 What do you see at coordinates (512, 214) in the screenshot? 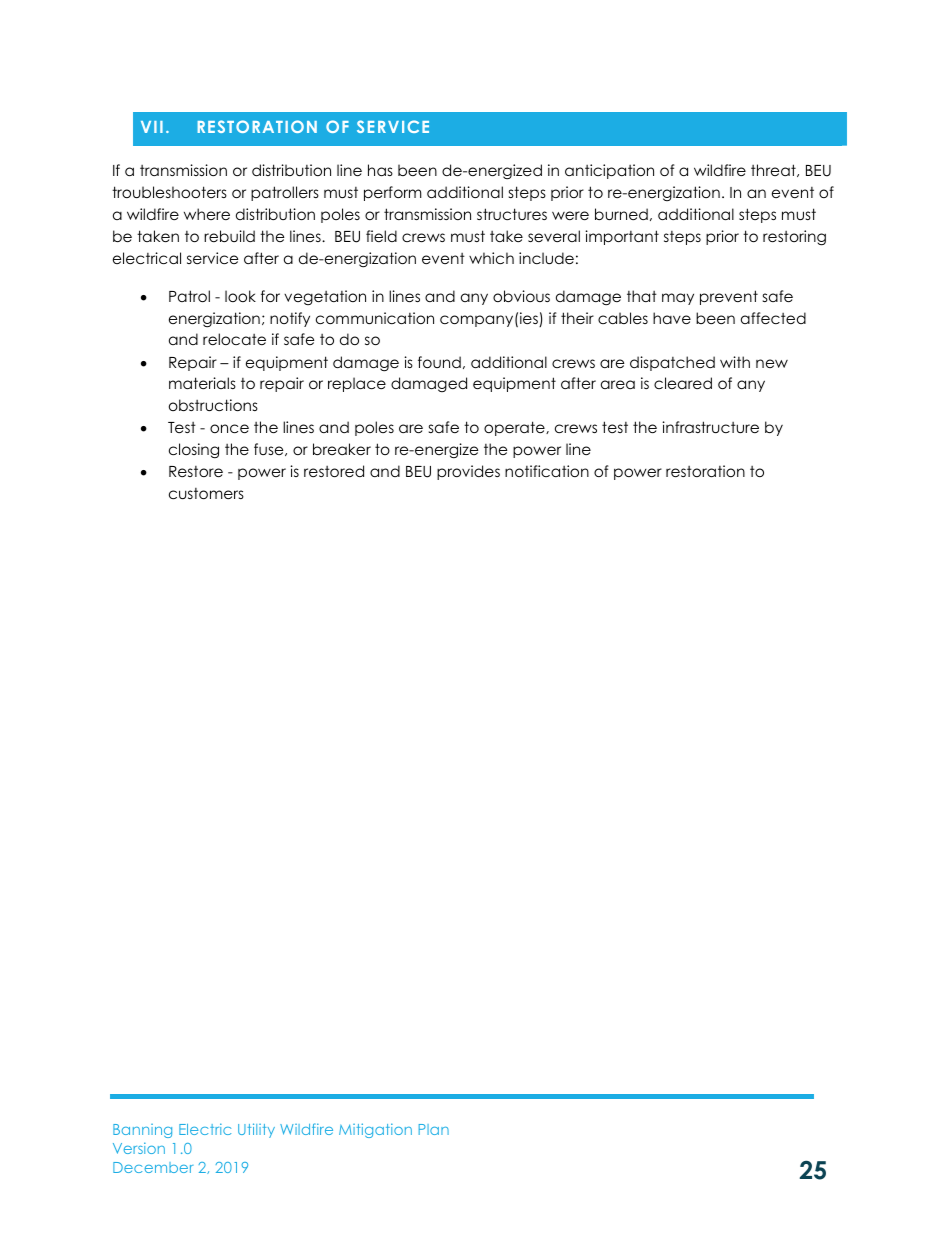
I see `structures` at bounding box center [512, 214].
